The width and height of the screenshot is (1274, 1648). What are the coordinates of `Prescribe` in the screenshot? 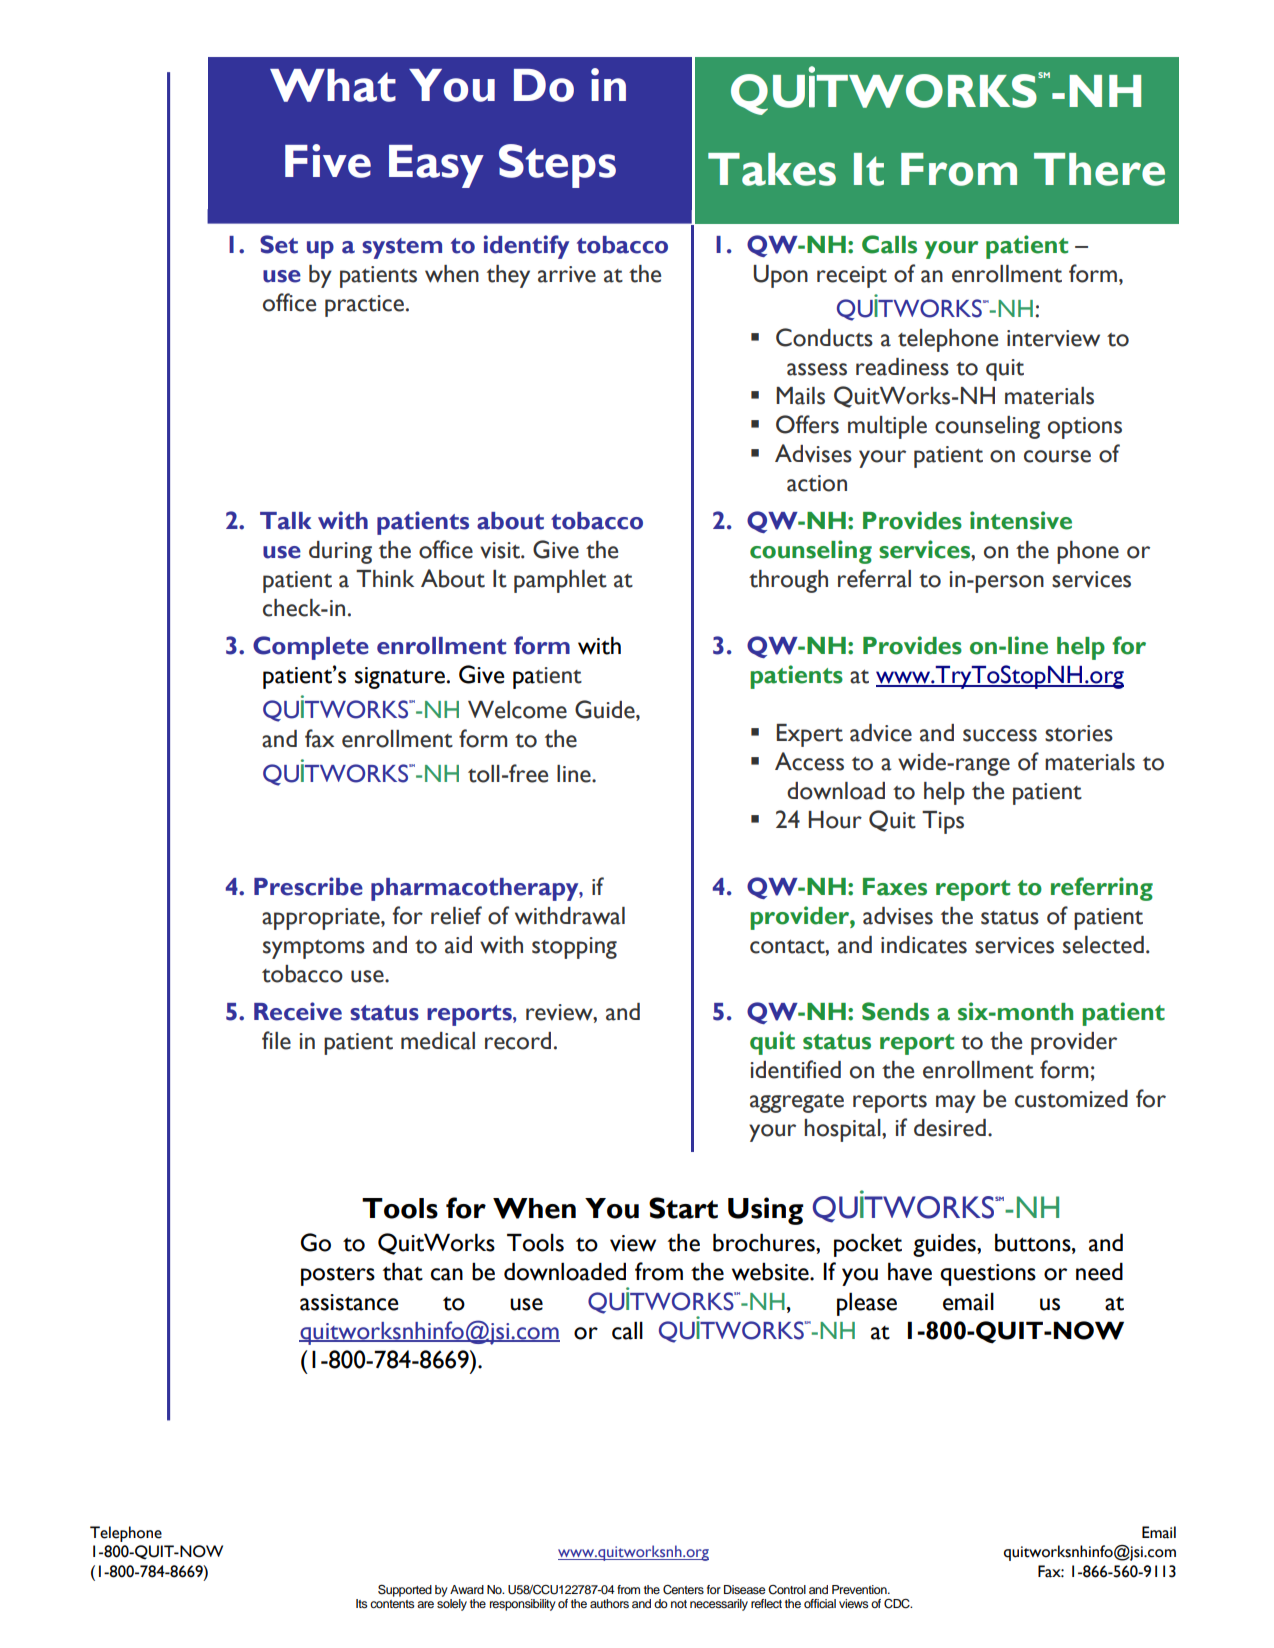 It's located at (308, 886).
